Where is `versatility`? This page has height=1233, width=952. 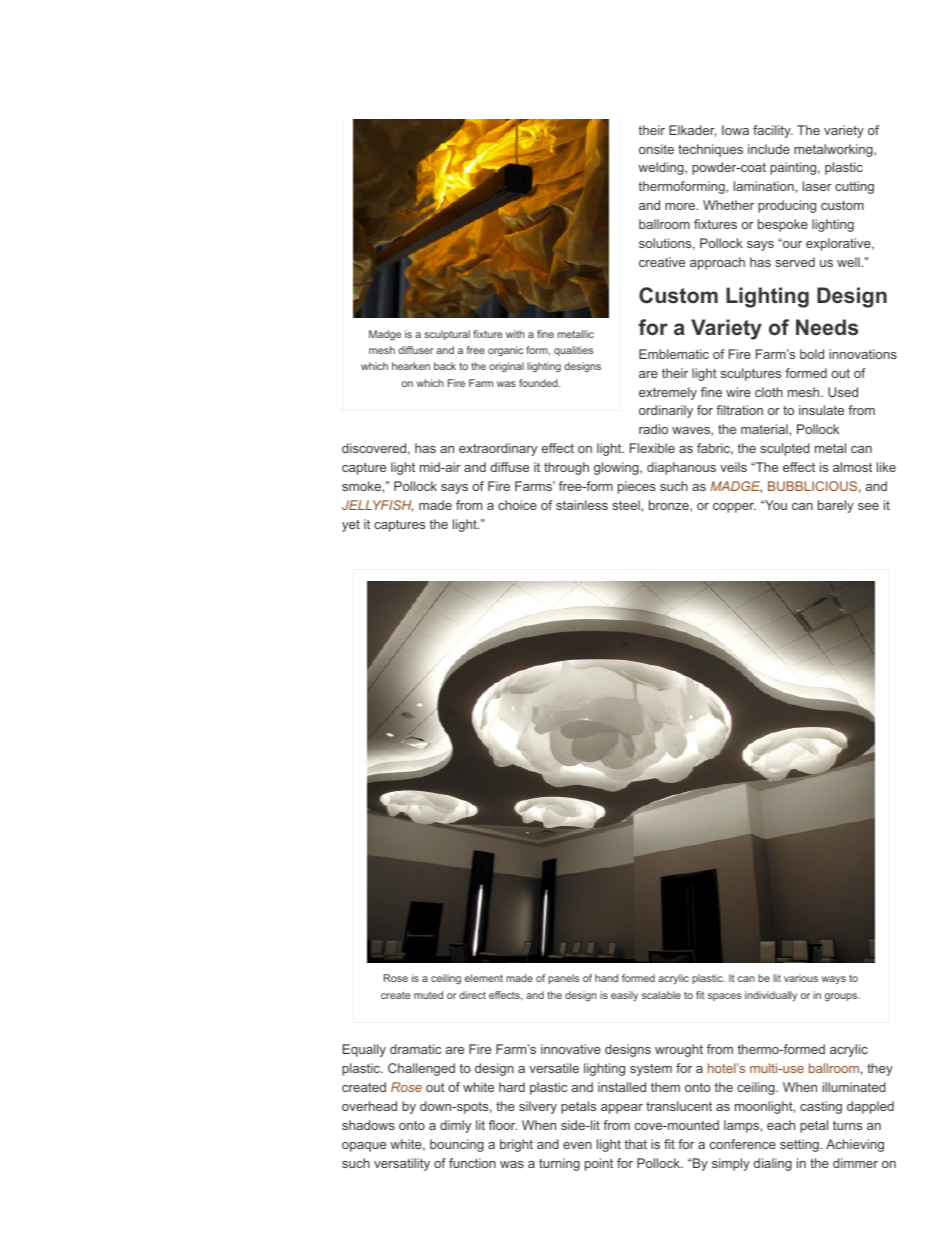
versatility is located at coordinates (402, 1164).
